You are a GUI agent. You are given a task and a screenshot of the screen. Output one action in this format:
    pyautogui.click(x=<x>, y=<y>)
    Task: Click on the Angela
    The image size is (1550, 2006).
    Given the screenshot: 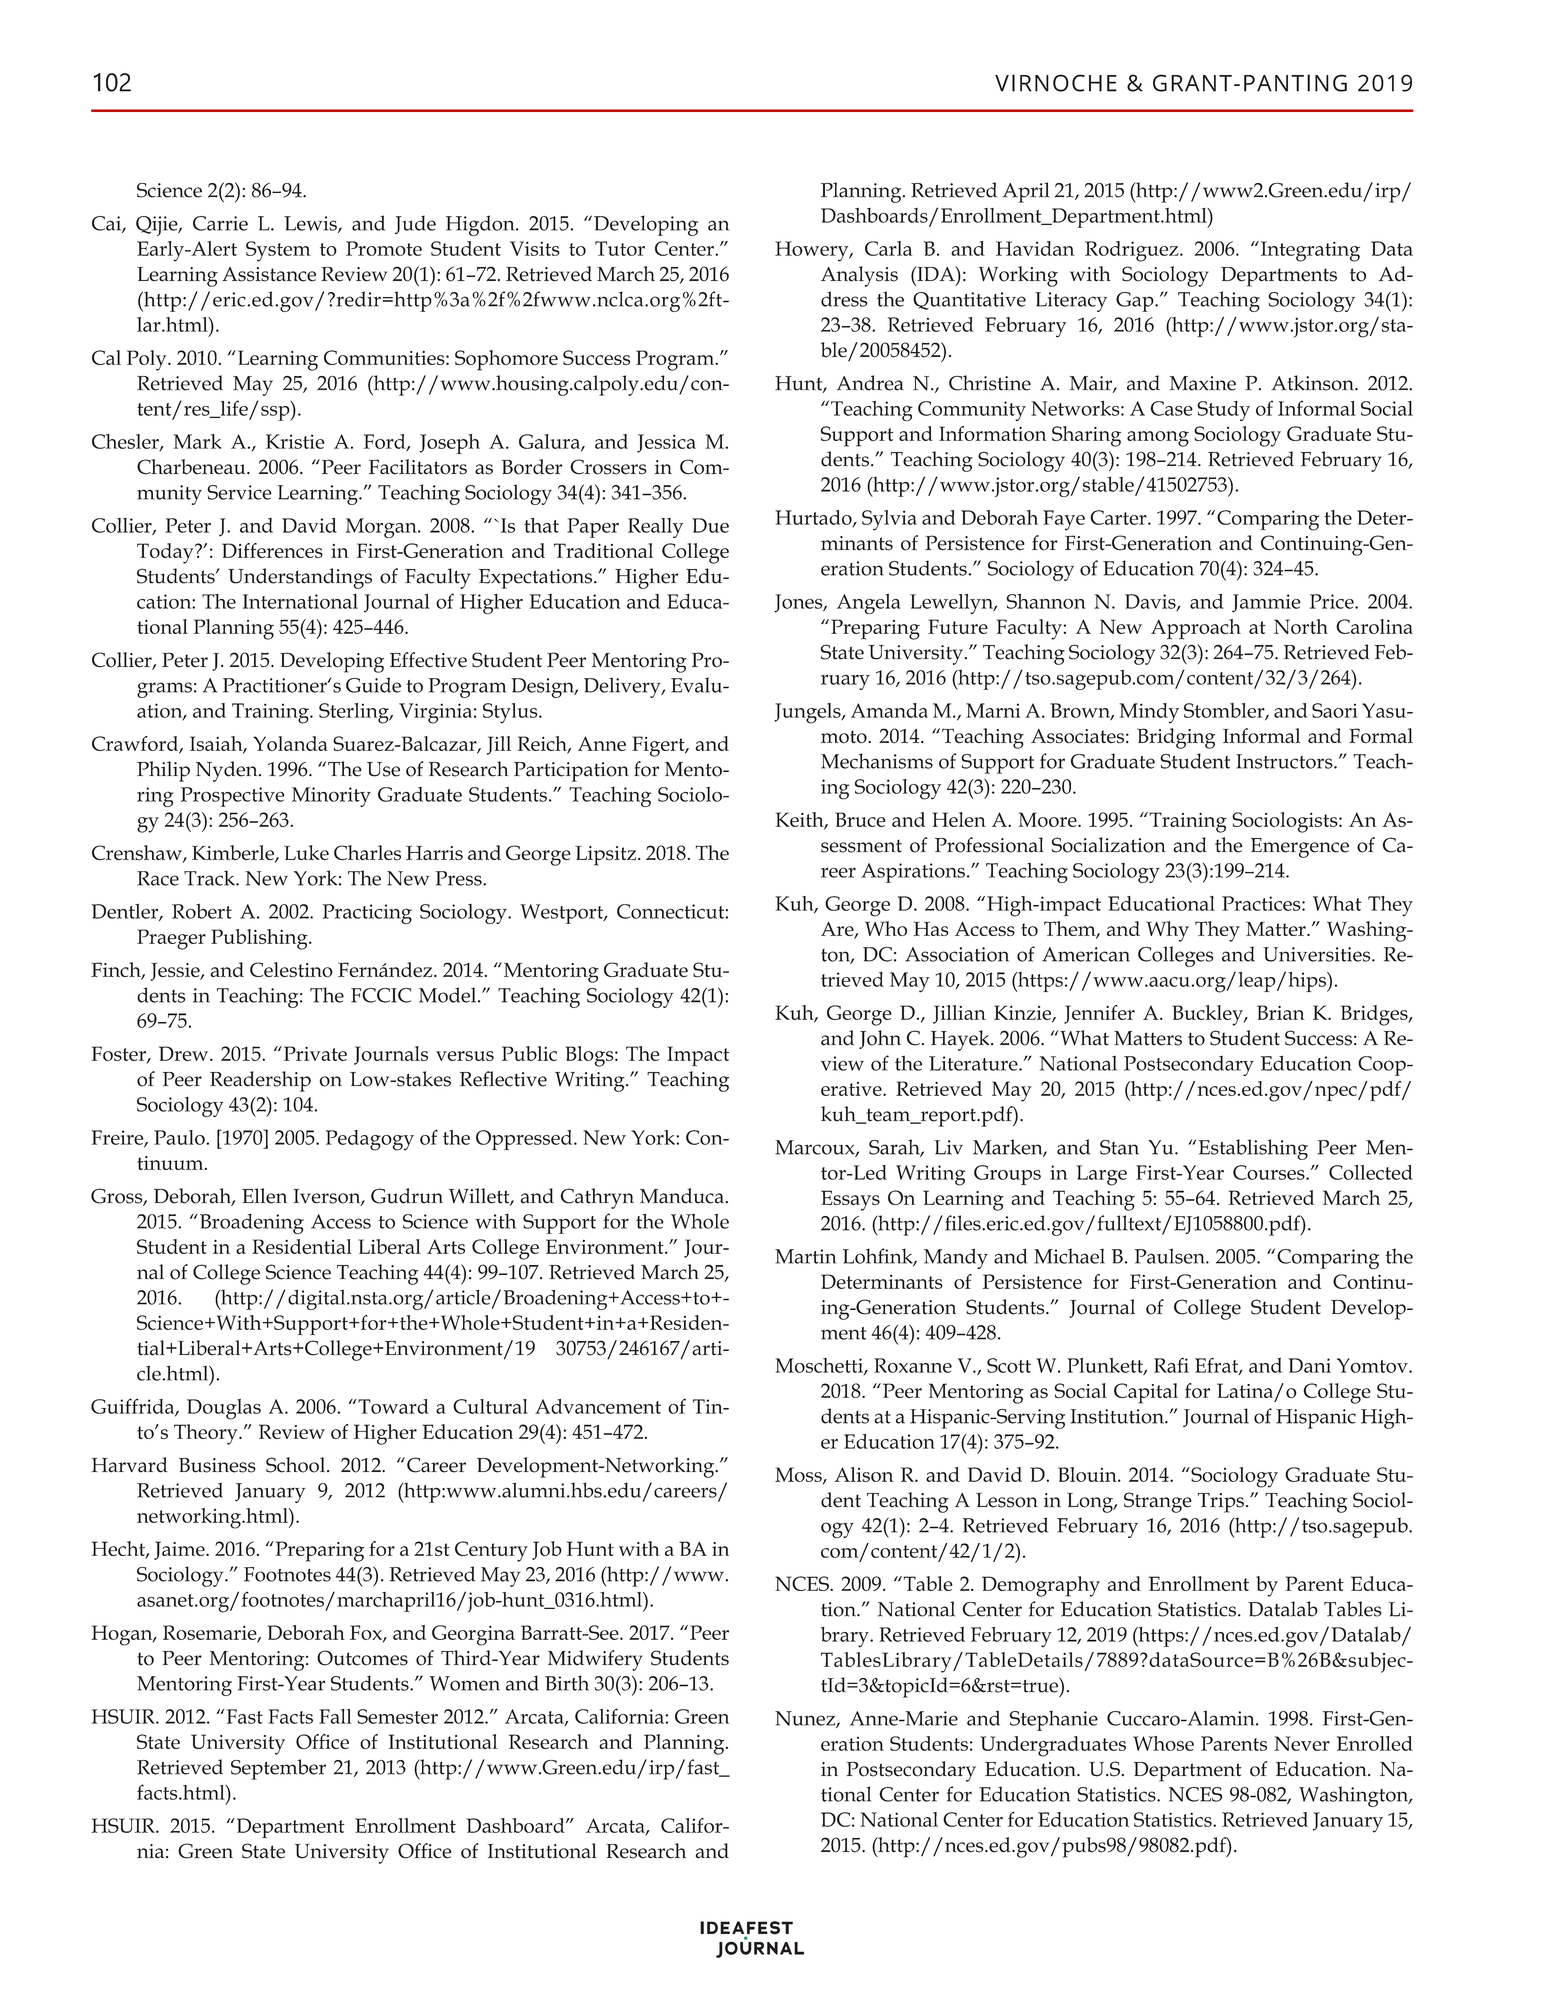 What is the action you would take?
    pyautogui.click(x=869, y=604)
